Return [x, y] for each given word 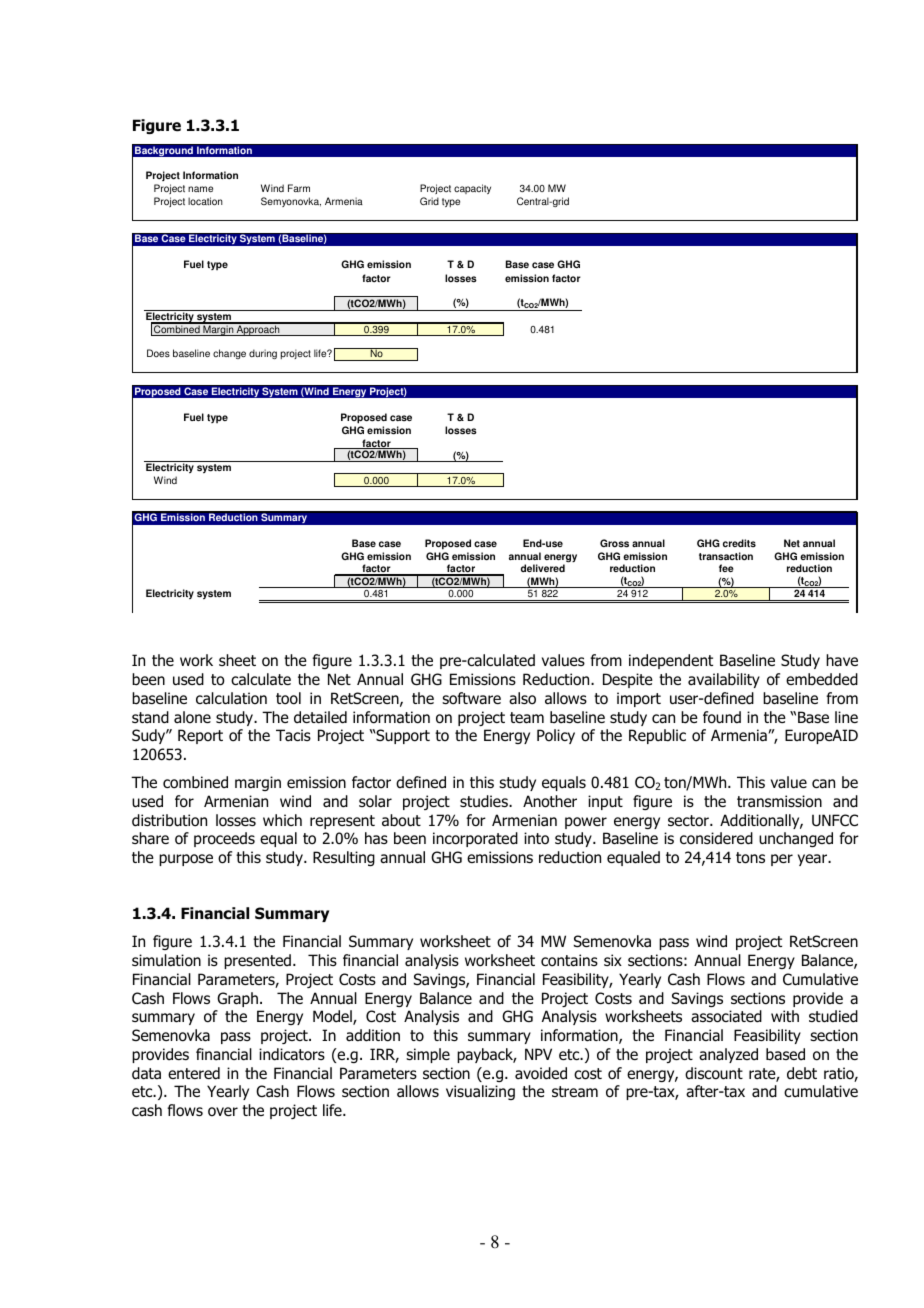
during [263, 354]
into [536, 838]
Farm [299, 188]
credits [739, 543]
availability [724, 680]
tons [750, 858]
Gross [614, 543]
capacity [472, 189]
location [205, 201]
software [471, 698]
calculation [231, 698]
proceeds [224, 839]
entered [194, 1073]
